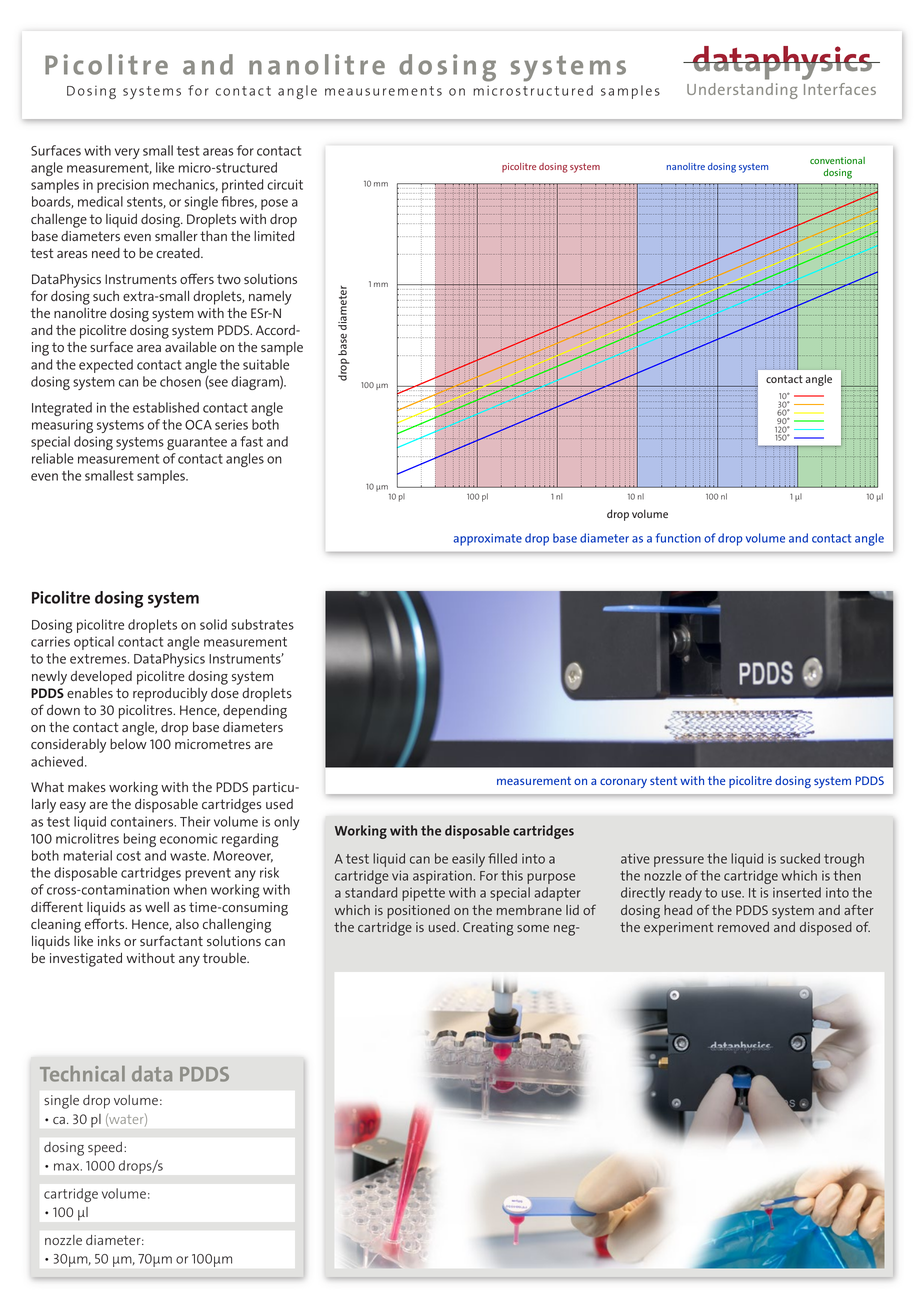  I want to click on coronary, so click(623, 783).
